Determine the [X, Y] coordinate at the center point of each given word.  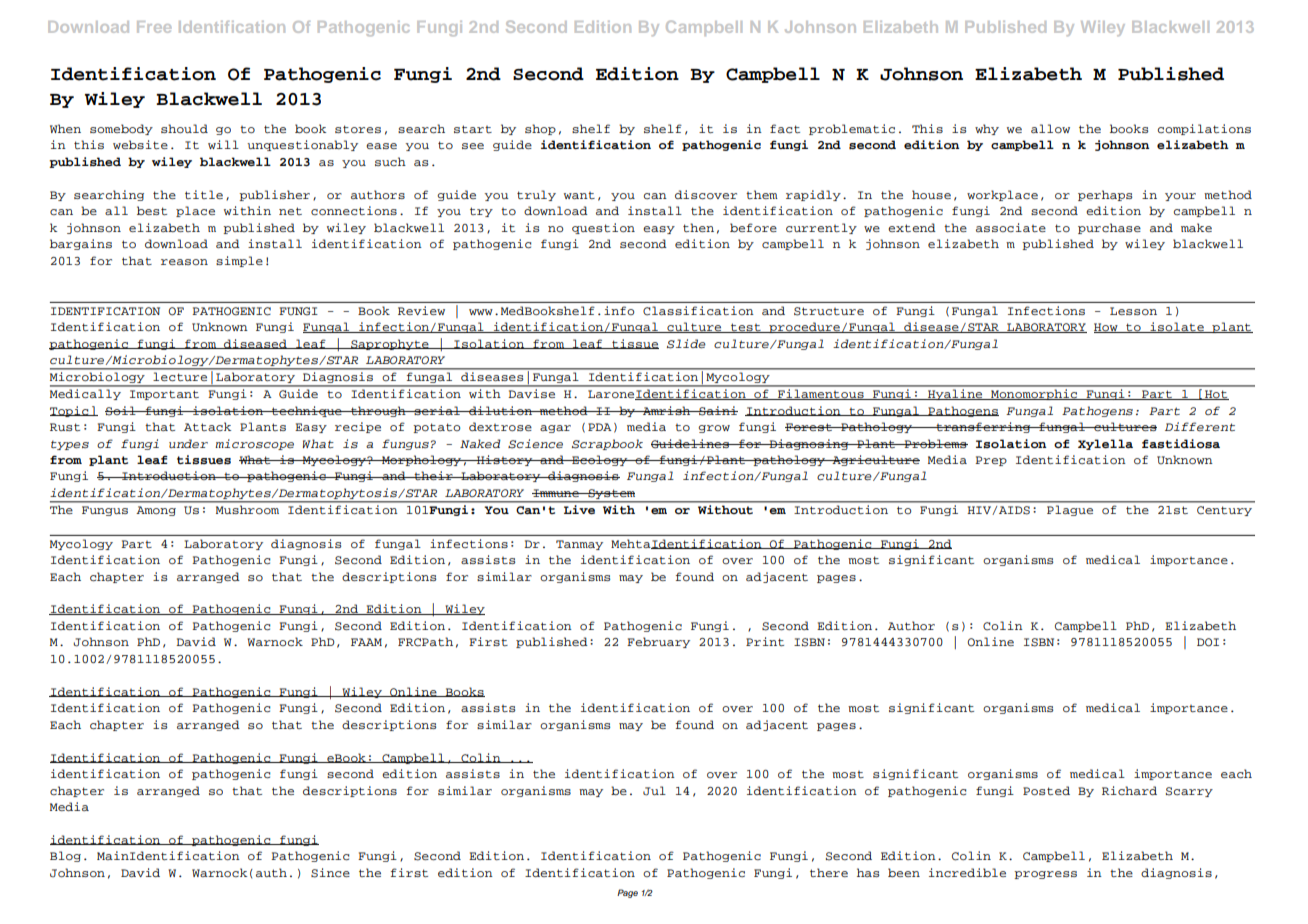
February [658, 642]
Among [156, 511]
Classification [698, 310]
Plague [1070, 511]
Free [154, 27]
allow [1050, 128]
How [1107, 328]
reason [184, 262]
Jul [654, 791]
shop [540, 129]
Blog [65, 856]
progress [1045, 875]
